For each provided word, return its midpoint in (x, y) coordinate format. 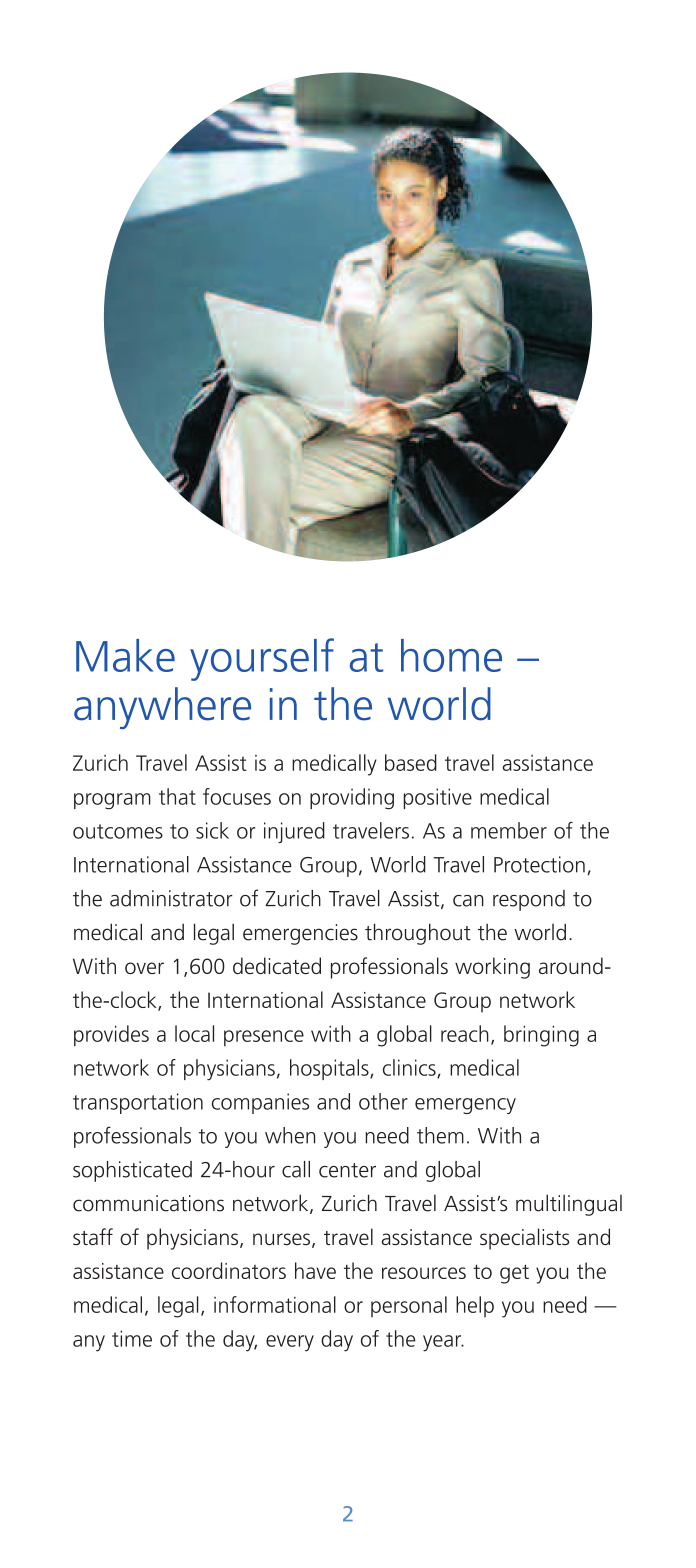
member (509, 830)
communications (148, 1203)
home (451, 655)
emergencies (300, 934)
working (492, 968)
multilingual (569, 1205)
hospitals (330, 1069)
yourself (262, 659)
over (144, 968)
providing (352, 799)
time (132, 1338)
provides (111, 1036)
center (347, 1170)
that (177, 796)
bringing (541, 1036)
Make (125, 655)
